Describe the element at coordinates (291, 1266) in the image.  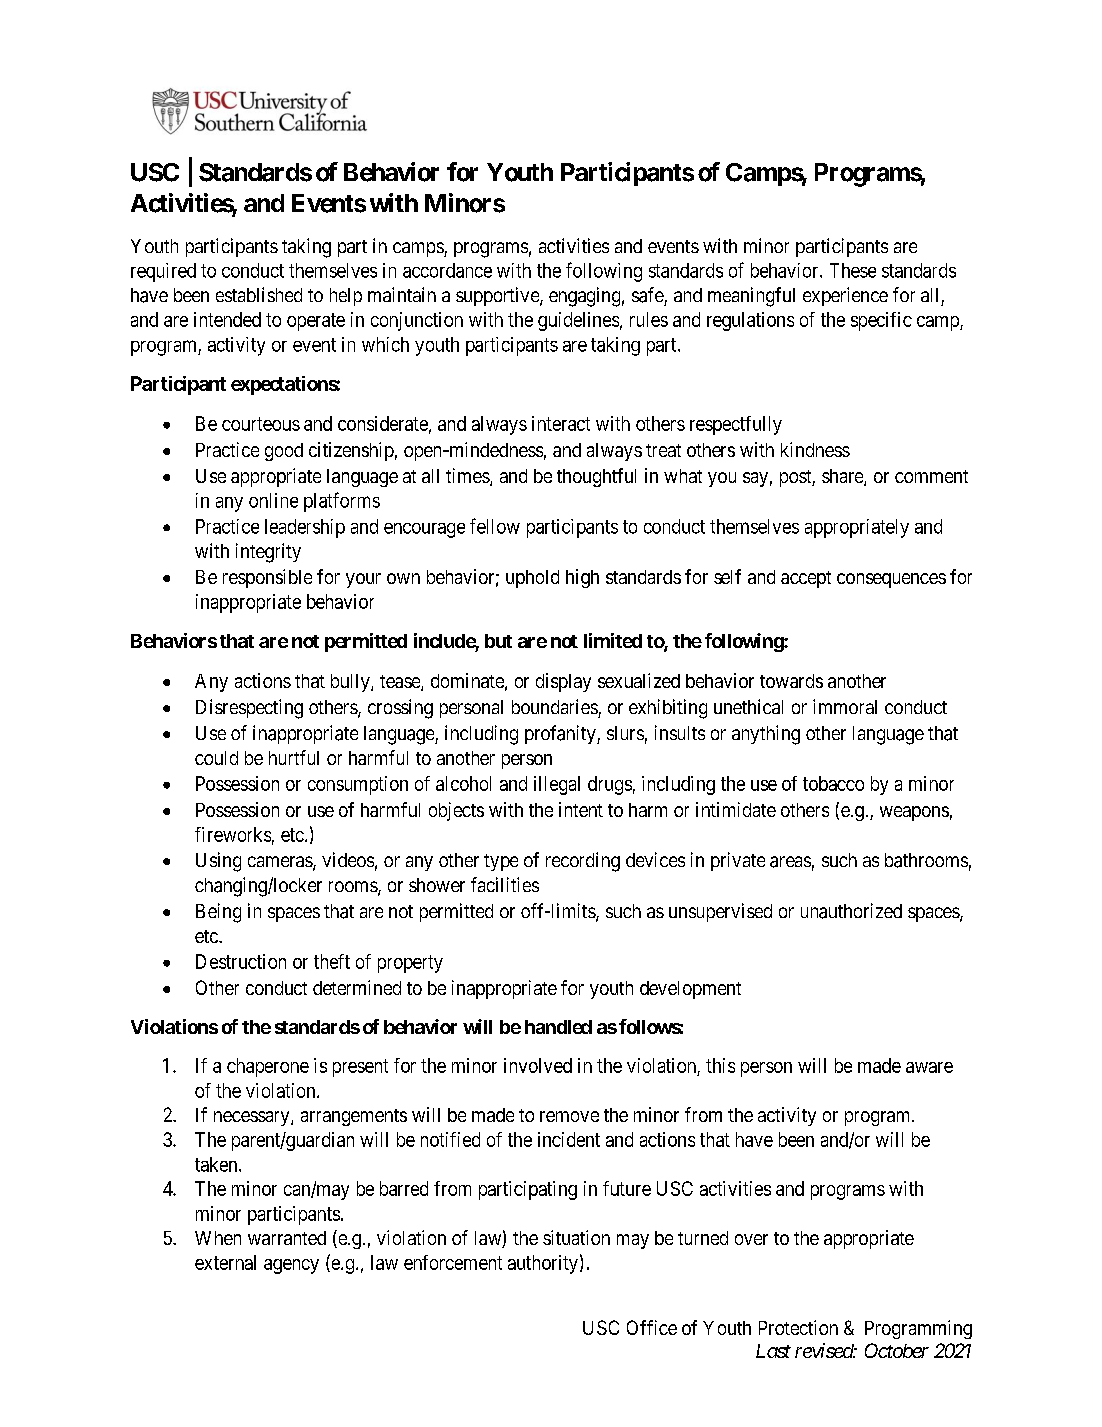
I see `agency` at that location.
